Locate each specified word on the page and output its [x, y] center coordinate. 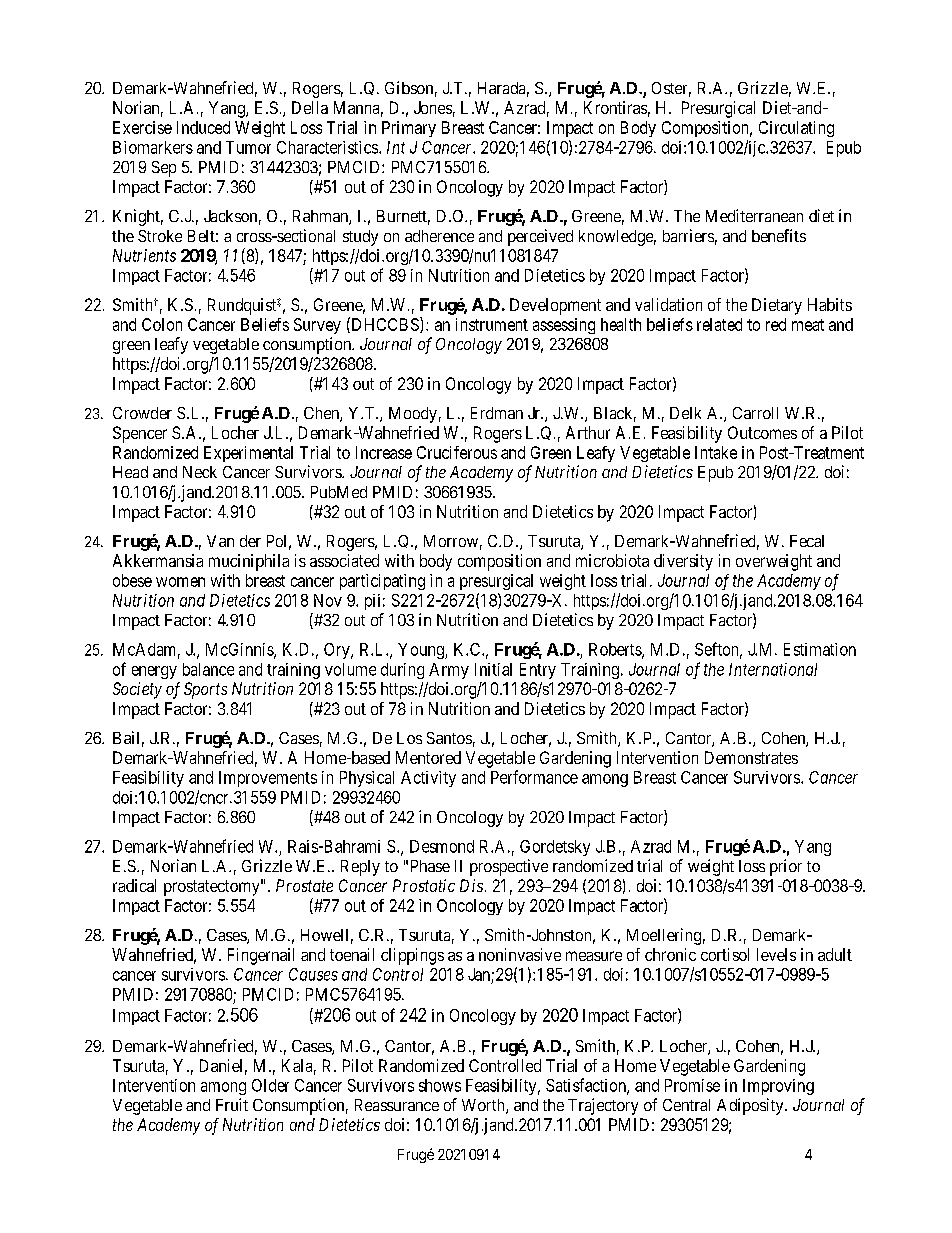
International [773, 669]
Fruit [232, 1104]
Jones [433, 107]
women [180, 582]
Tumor [248, 147]
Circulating [796, 129]
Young [422, 651]
